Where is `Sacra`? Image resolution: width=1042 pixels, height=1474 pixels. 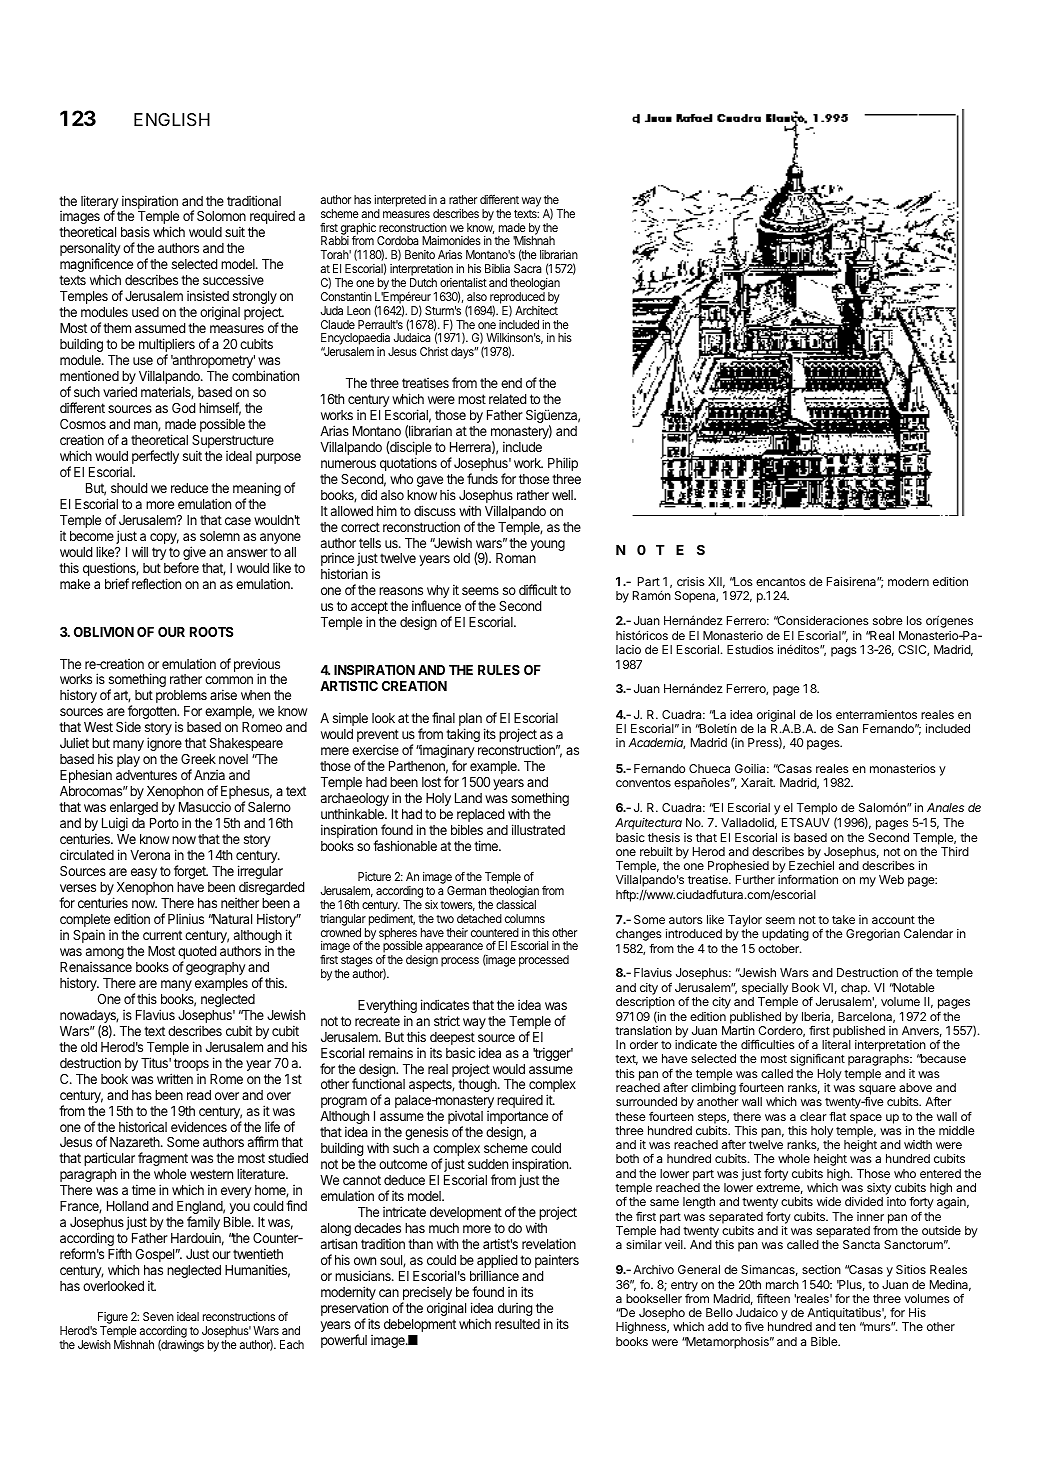 Sacra is located at coordinates (528, 268).
